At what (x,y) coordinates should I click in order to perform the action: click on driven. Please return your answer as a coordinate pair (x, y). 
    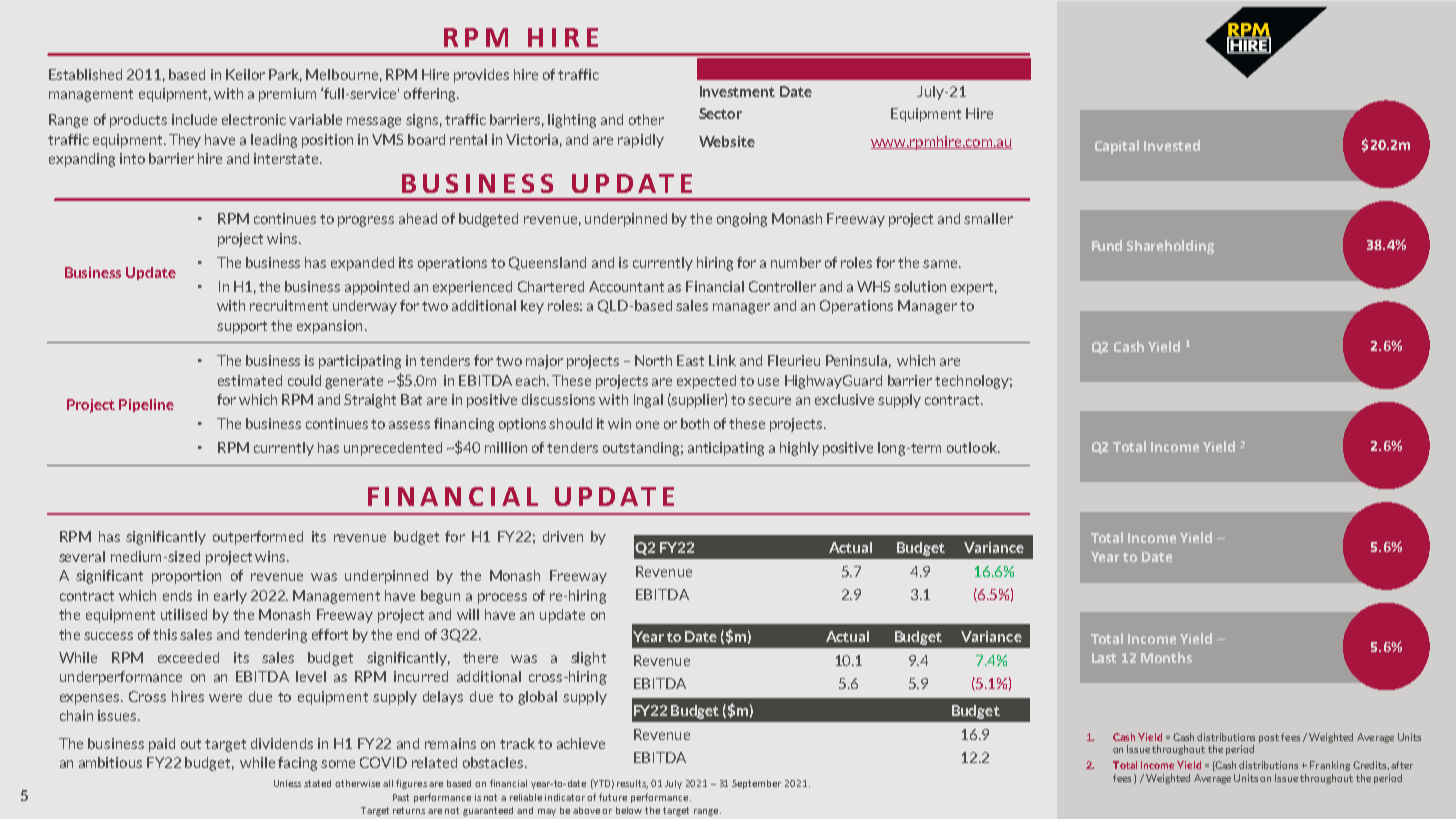
    Looking at the image, I should click on (563, 536).
